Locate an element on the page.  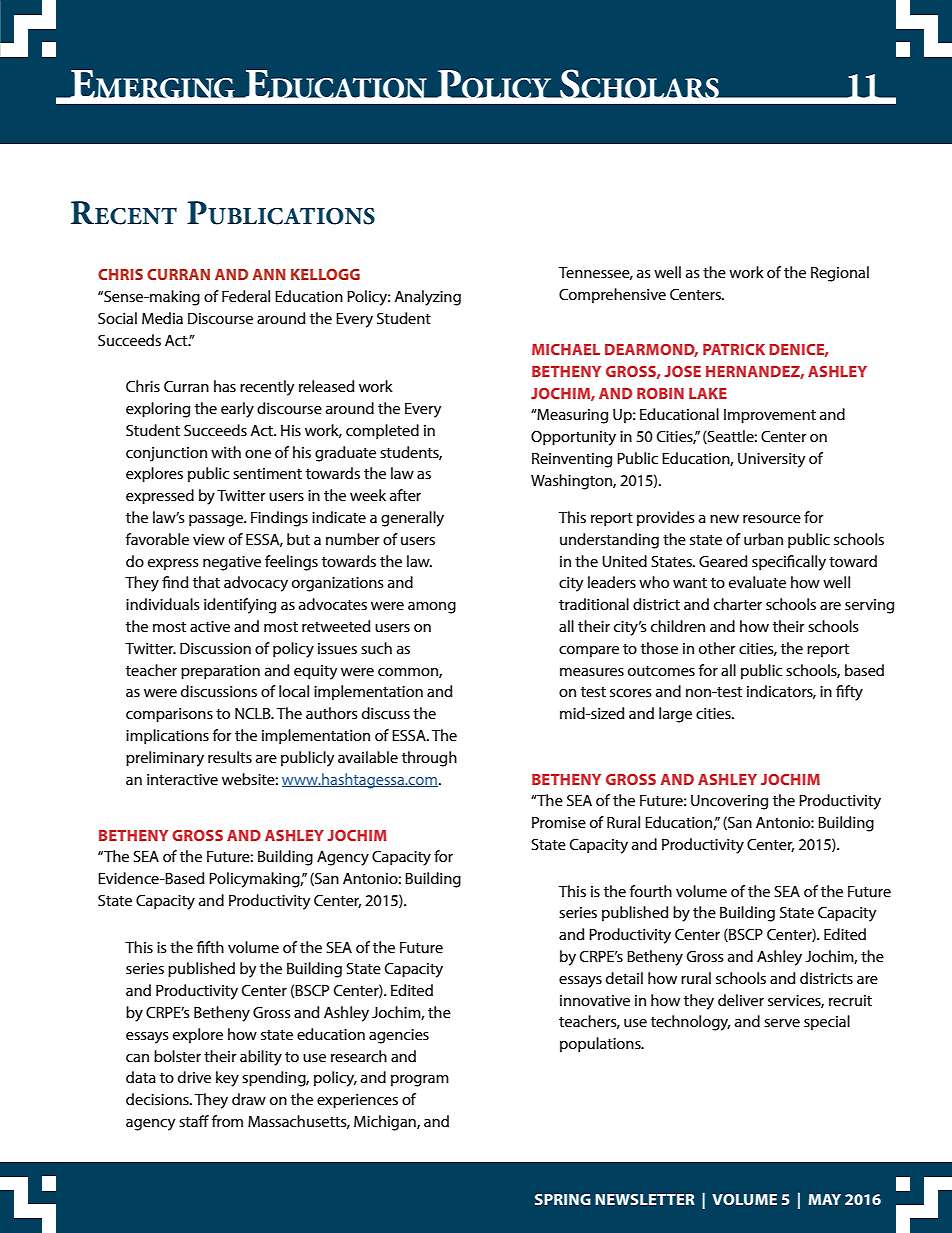
Federal is located at coordinates (246, 296).
